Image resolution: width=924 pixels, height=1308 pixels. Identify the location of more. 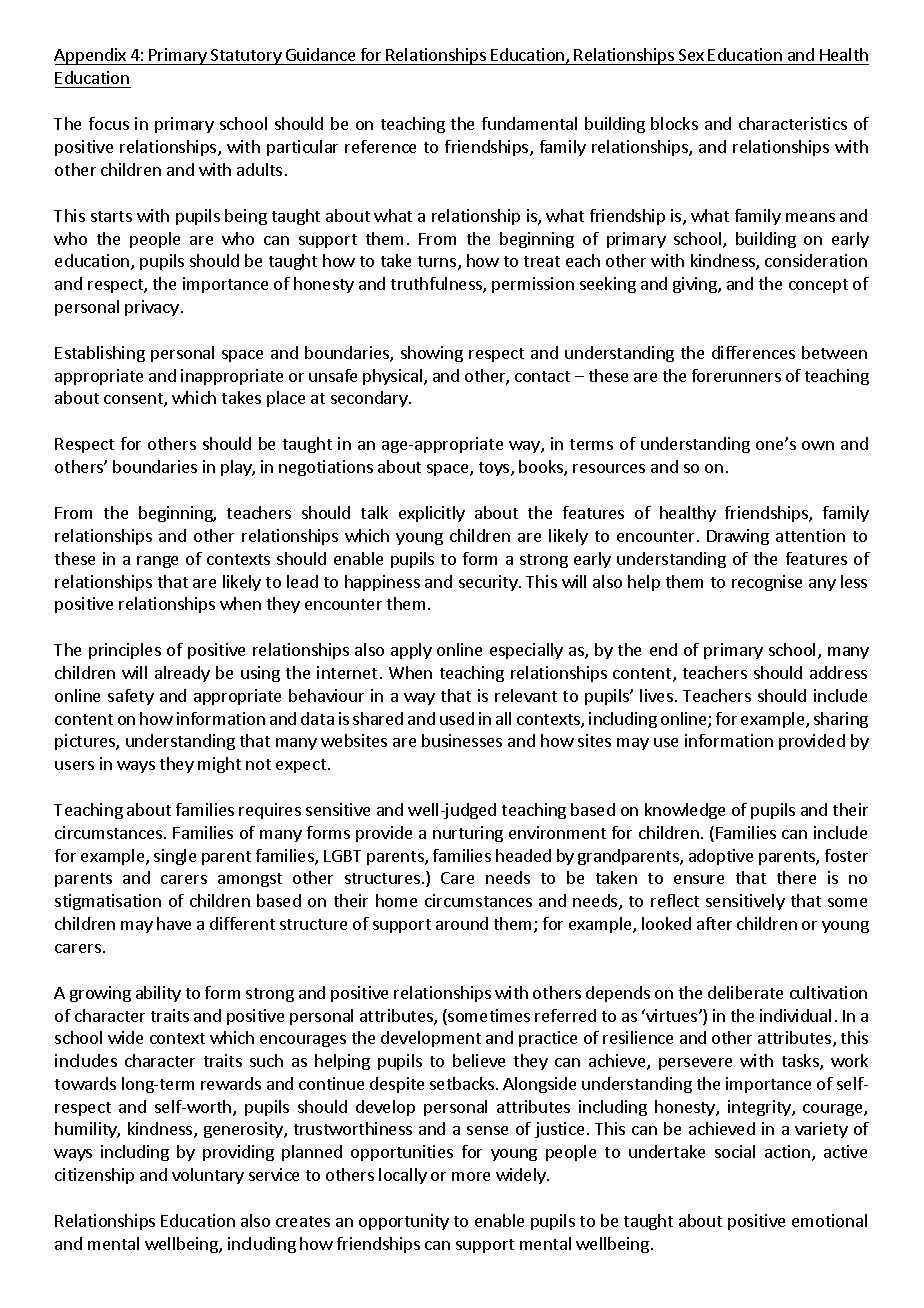
(471, 1176).
